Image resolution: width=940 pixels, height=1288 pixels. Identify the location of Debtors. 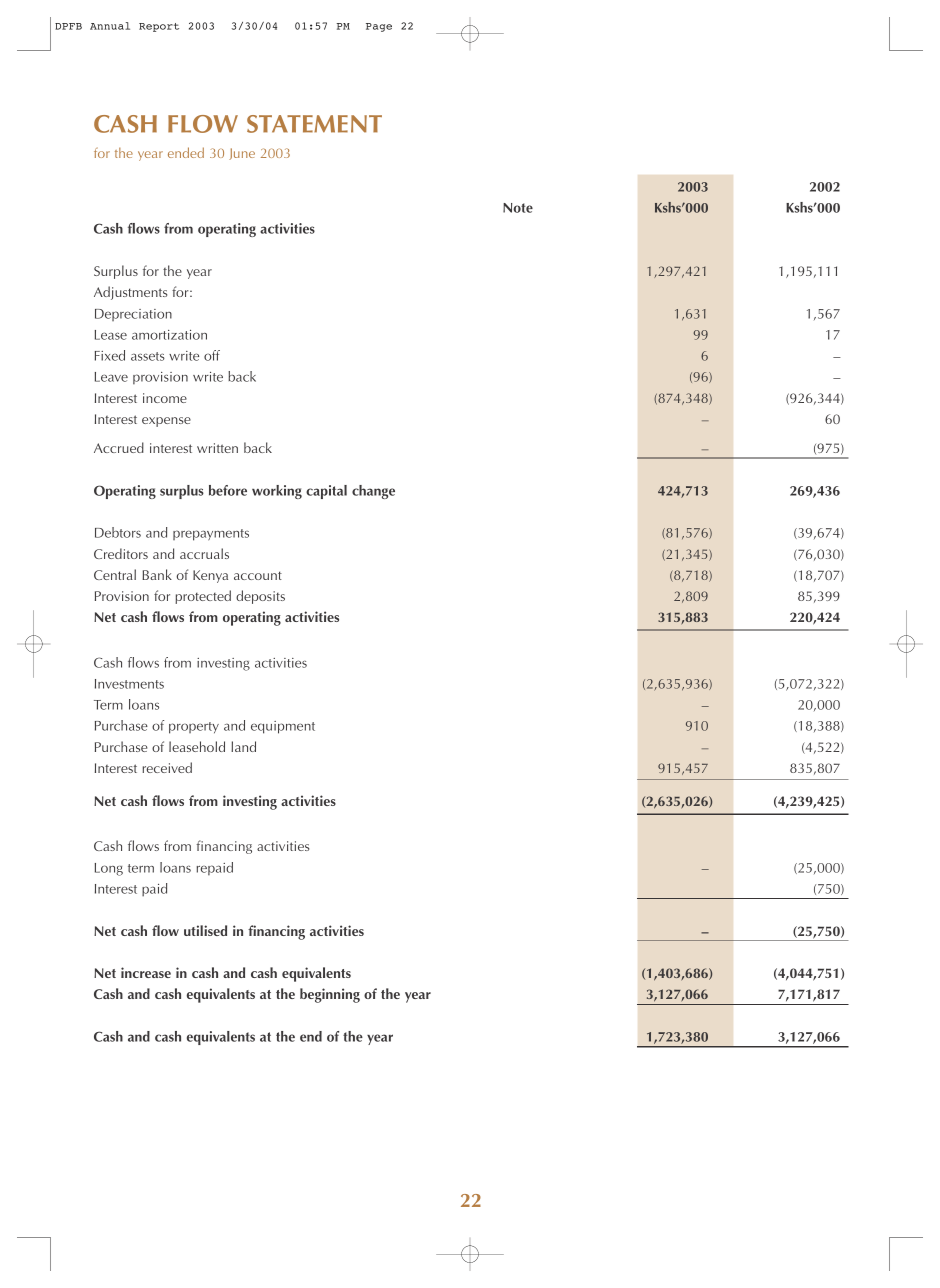
(118, 532).
